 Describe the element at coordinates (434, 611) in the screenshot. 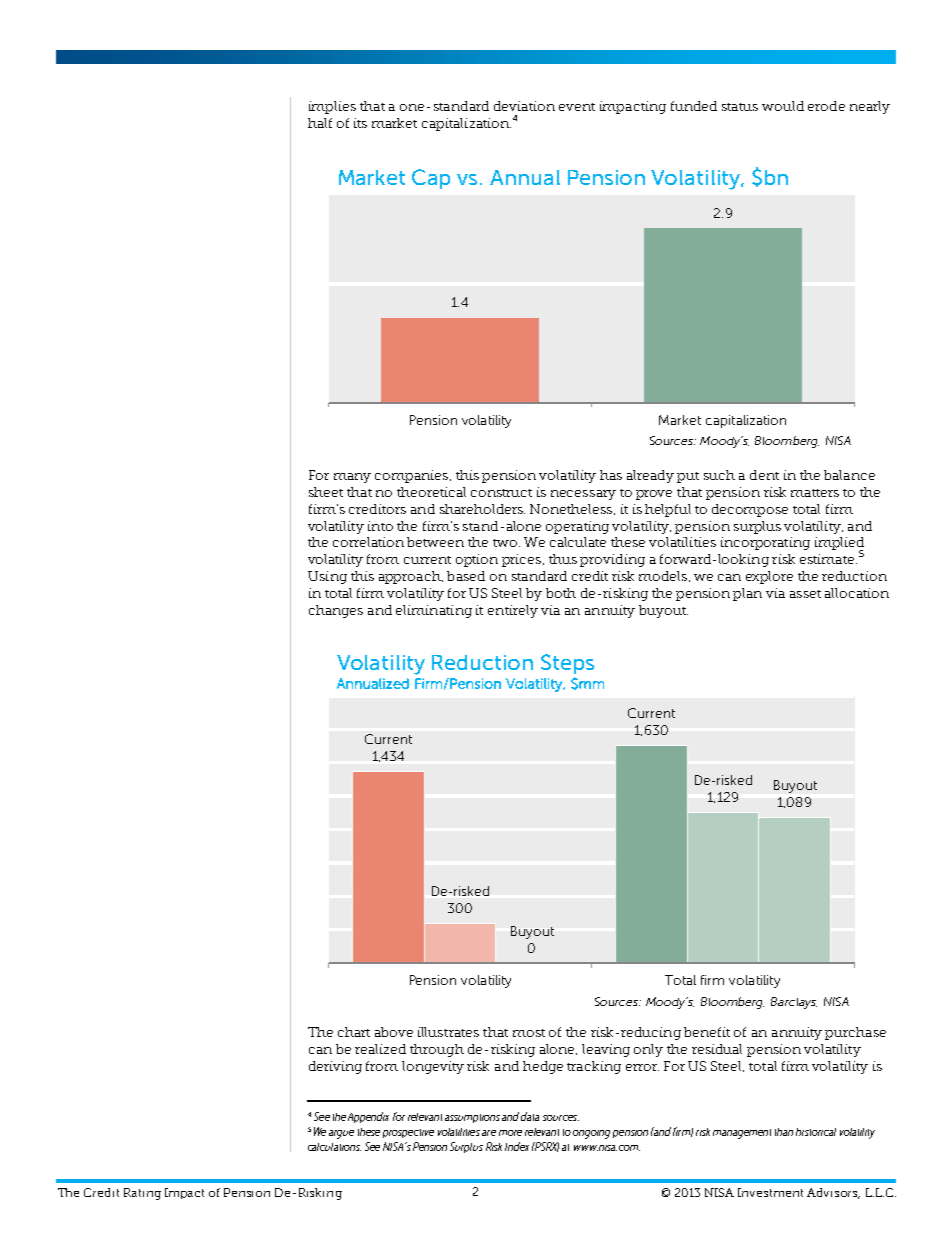

I see `eliminating` at that location.
